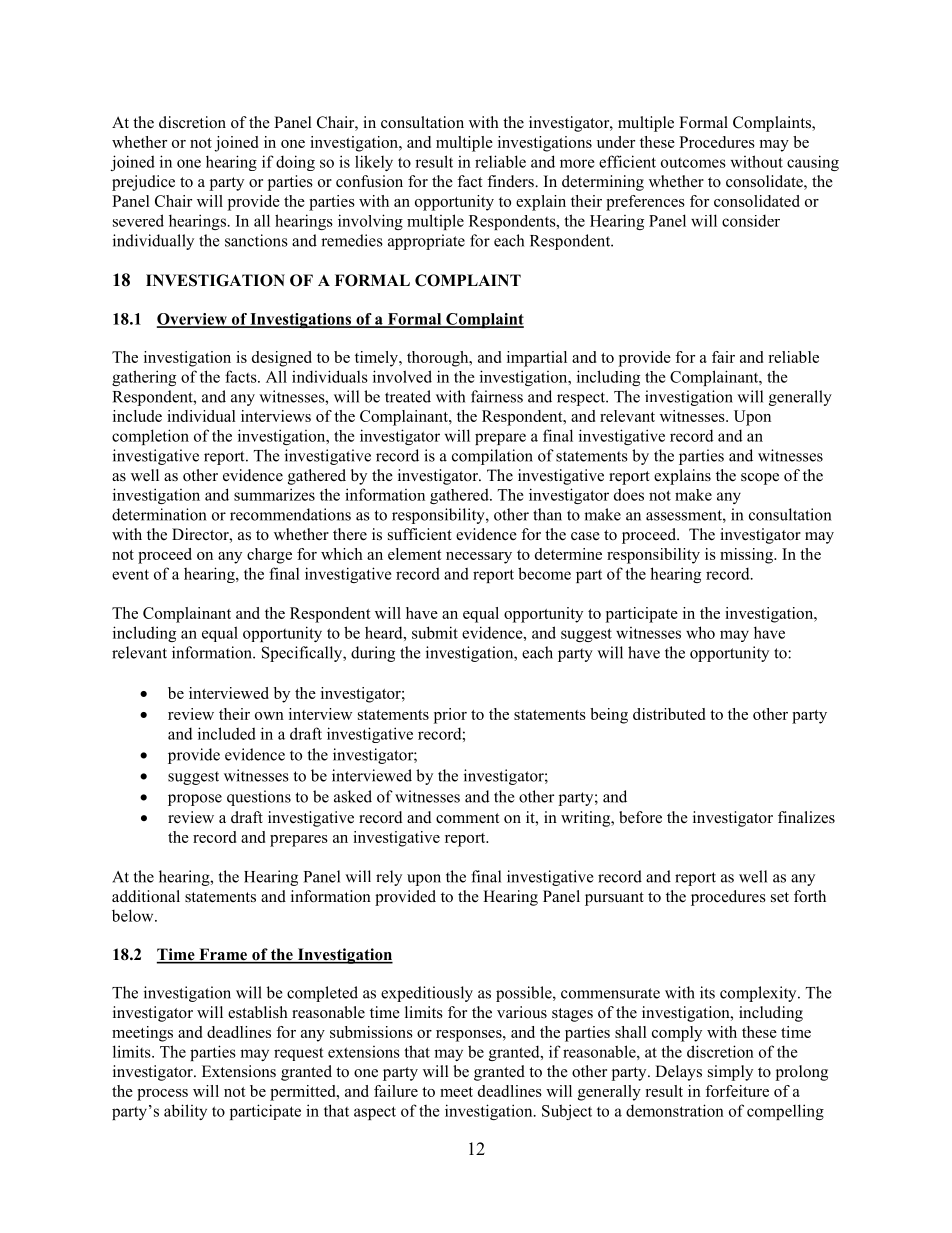 This screenshot has height=1233, width=952. What do you see at coordinates (396, 1091) in the screenshot?
I see `failure` at bounding box center [396, 1091].
